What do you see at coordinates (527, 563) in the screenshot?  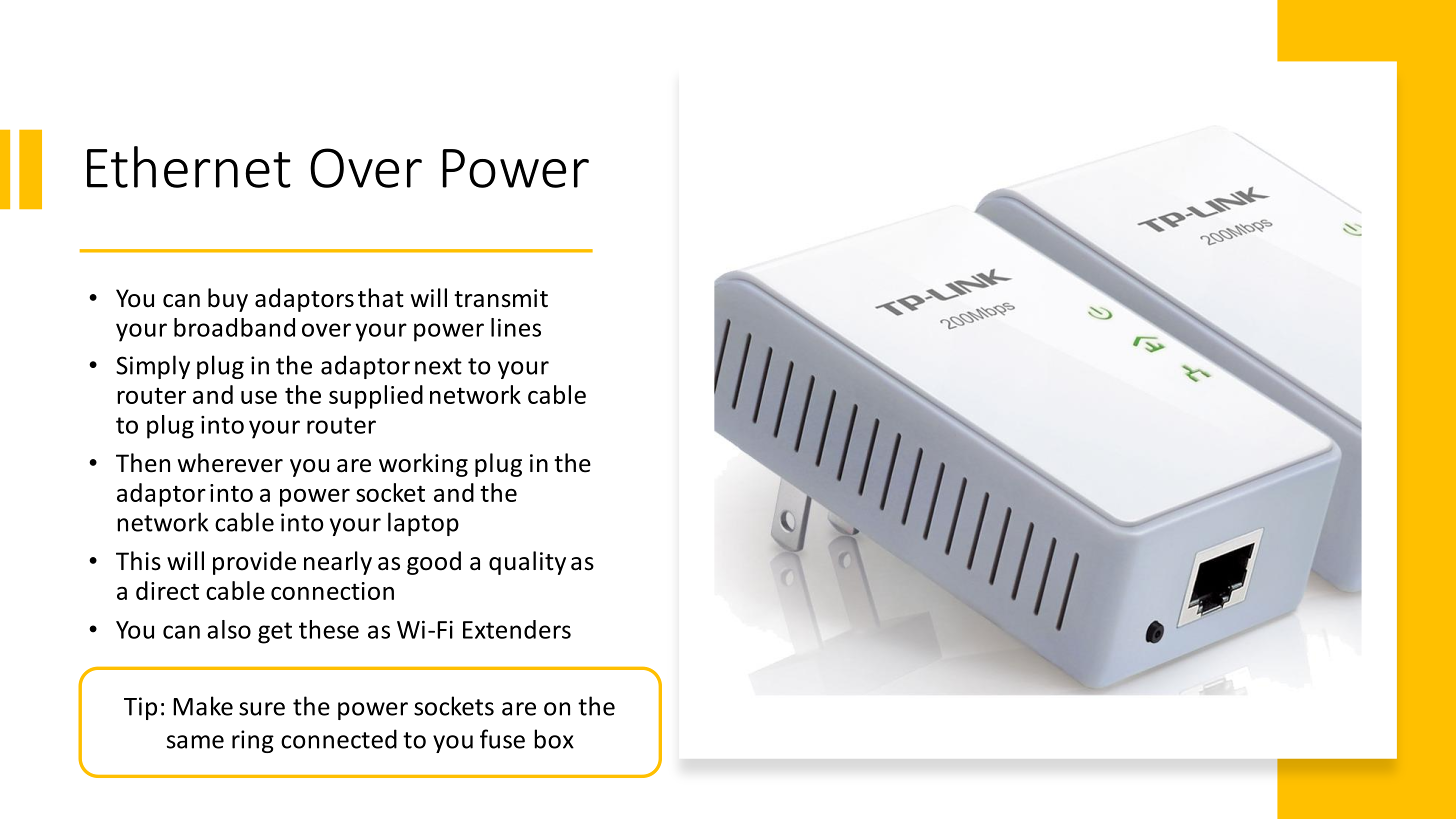 I see `quality` at bounding box center [527, 563].
